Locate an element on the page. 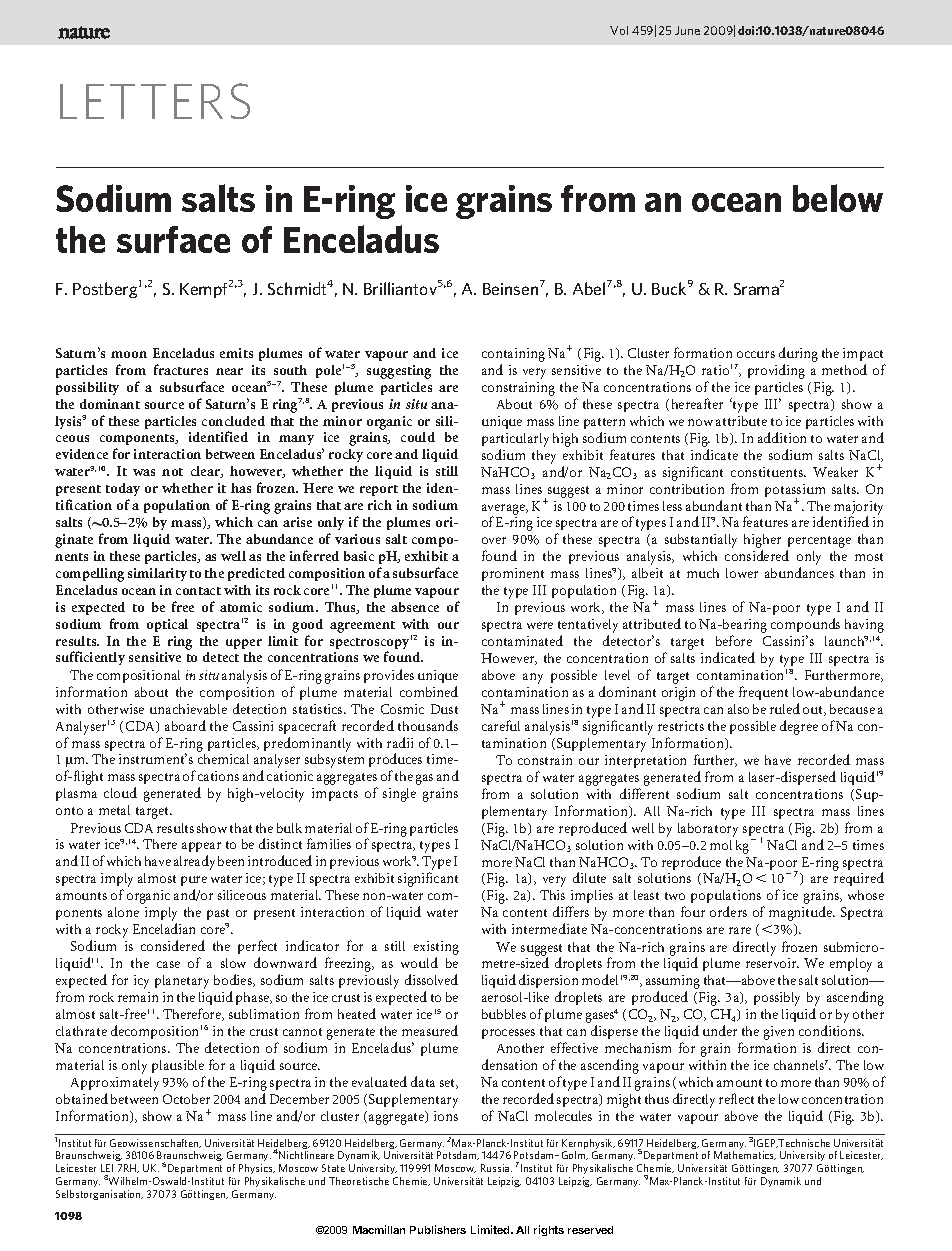  magnitude is located at coordinates (802, 913).
